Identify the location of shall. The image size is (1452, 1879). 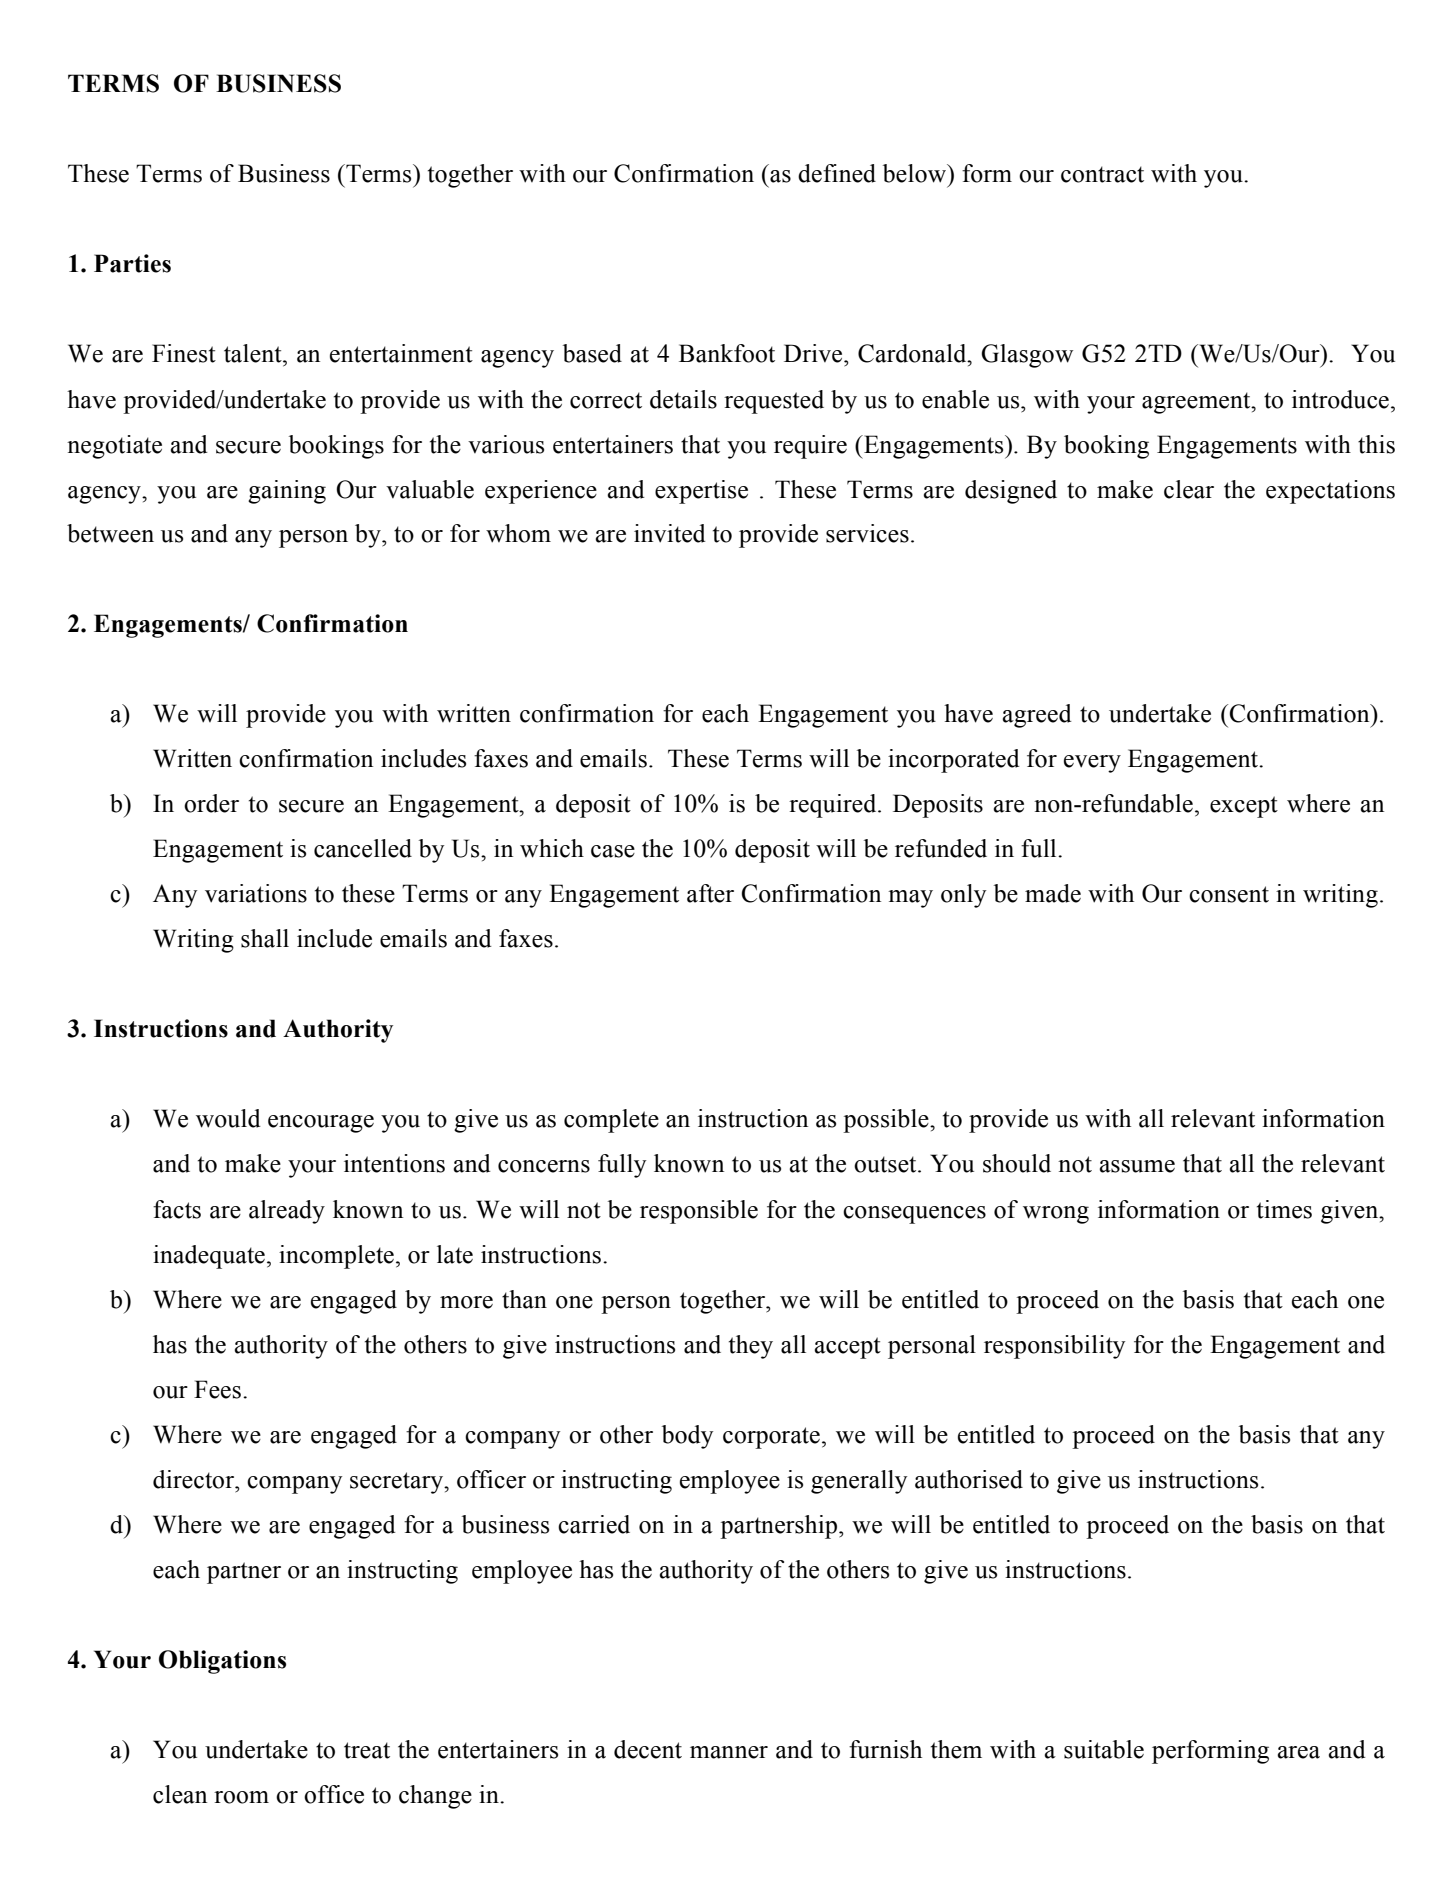
(265, 938).
